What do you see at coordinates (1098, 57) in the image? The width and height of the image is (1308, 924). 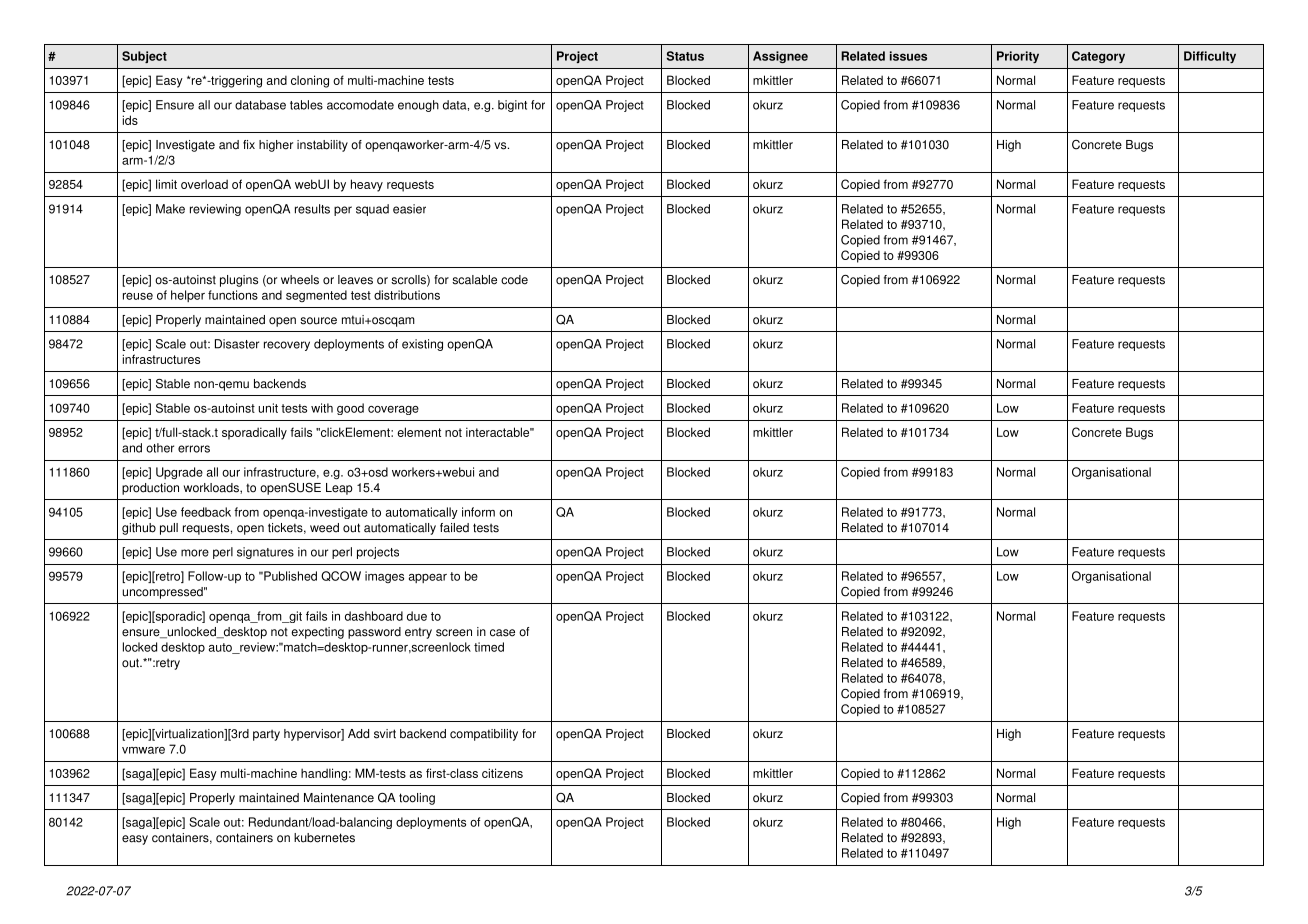 I see `Category` at bounding box center [1098, 57].
